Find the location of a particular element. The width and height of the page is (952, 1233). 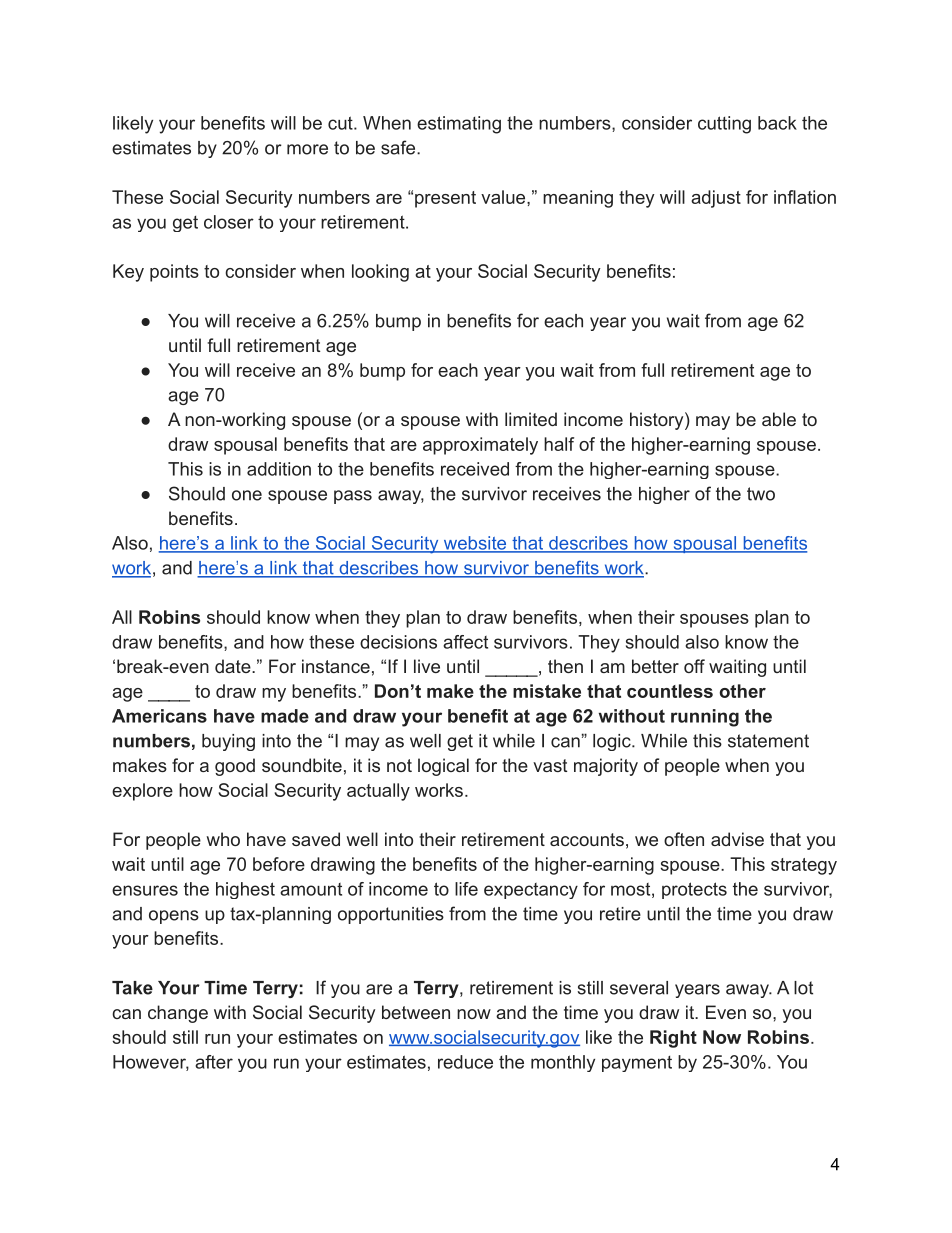

not is located at coordinates (399, 765).
